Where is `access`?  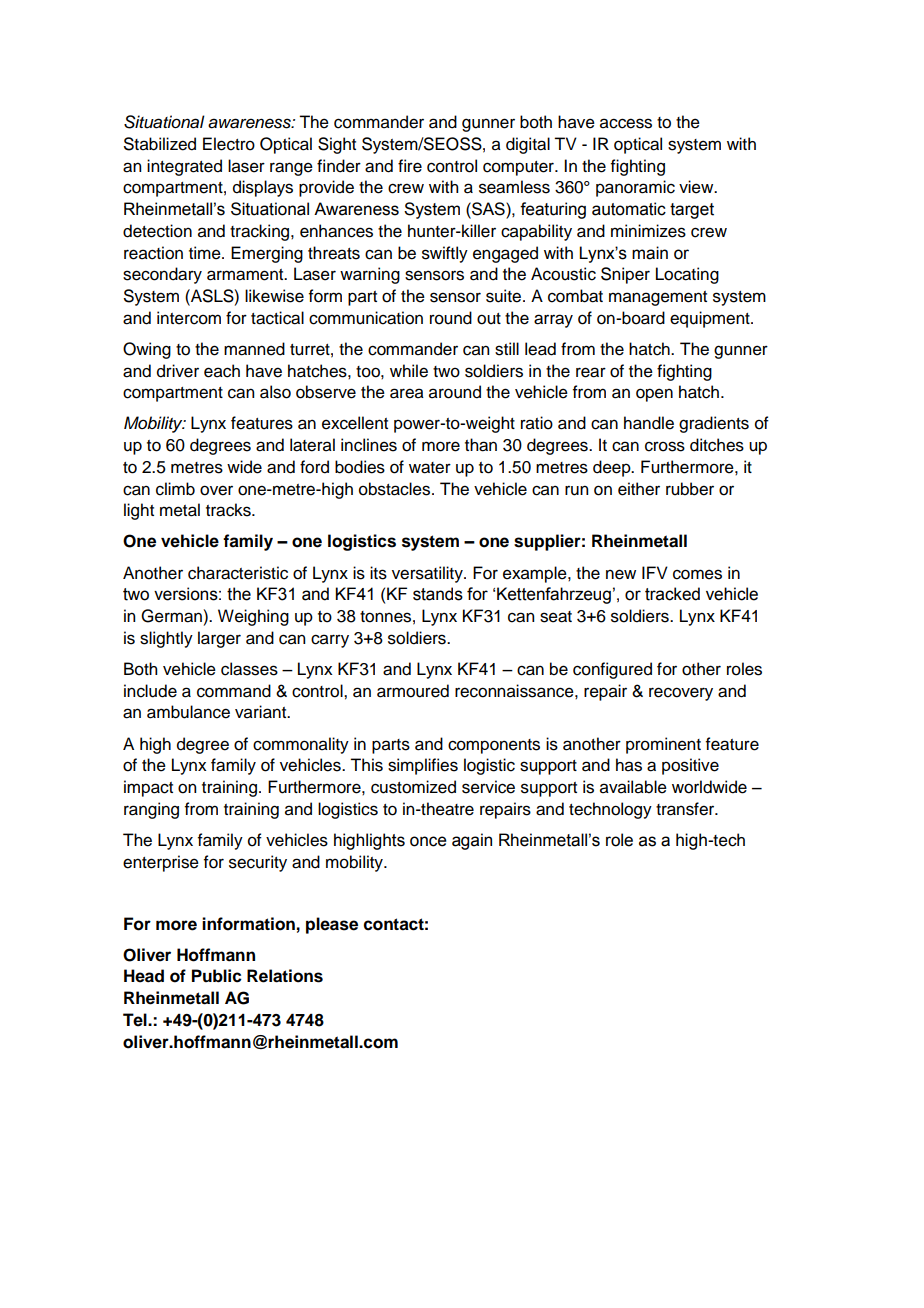
access is located at coordinates (626, 123).
